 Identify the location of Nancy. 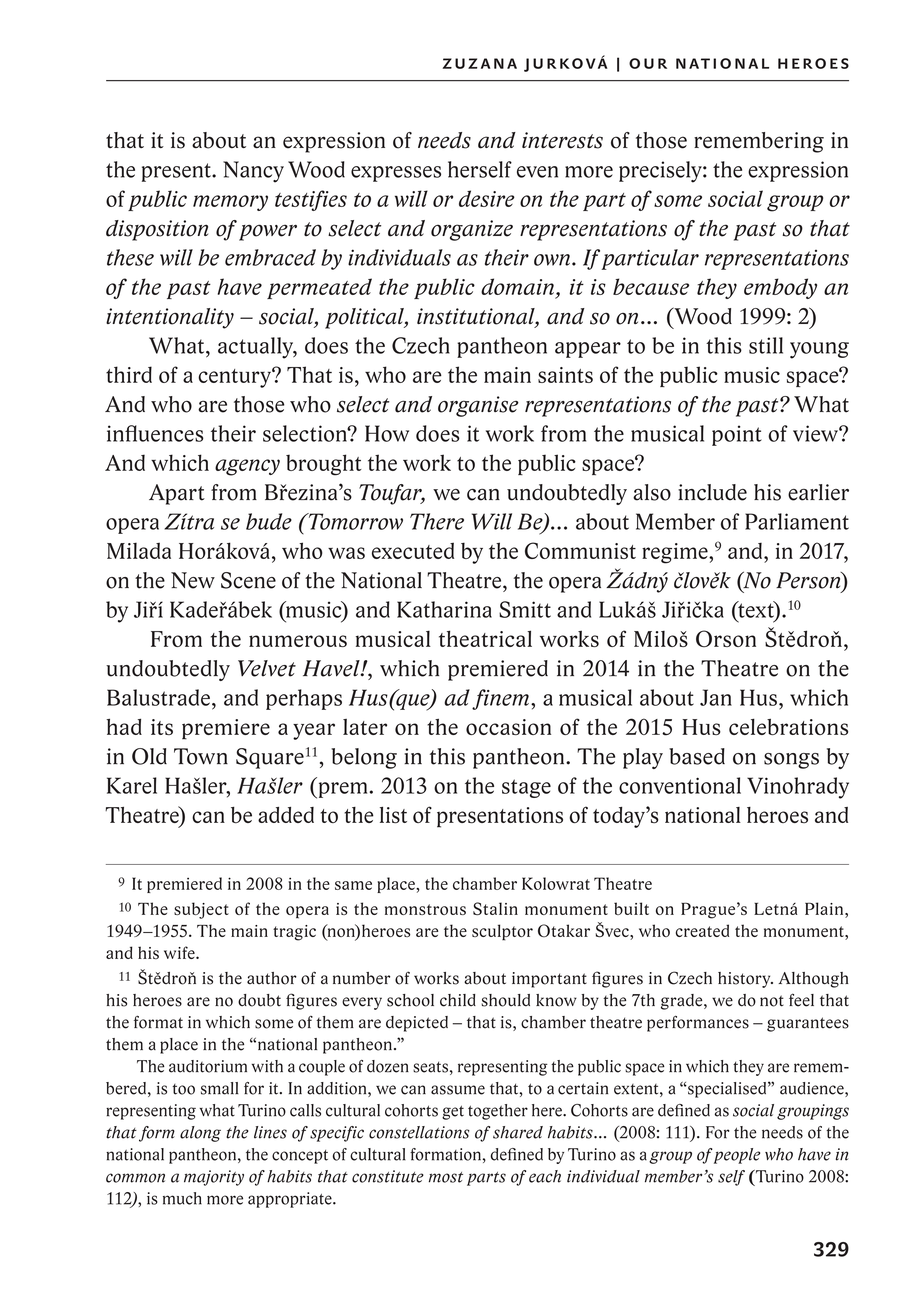
(253, 172).
